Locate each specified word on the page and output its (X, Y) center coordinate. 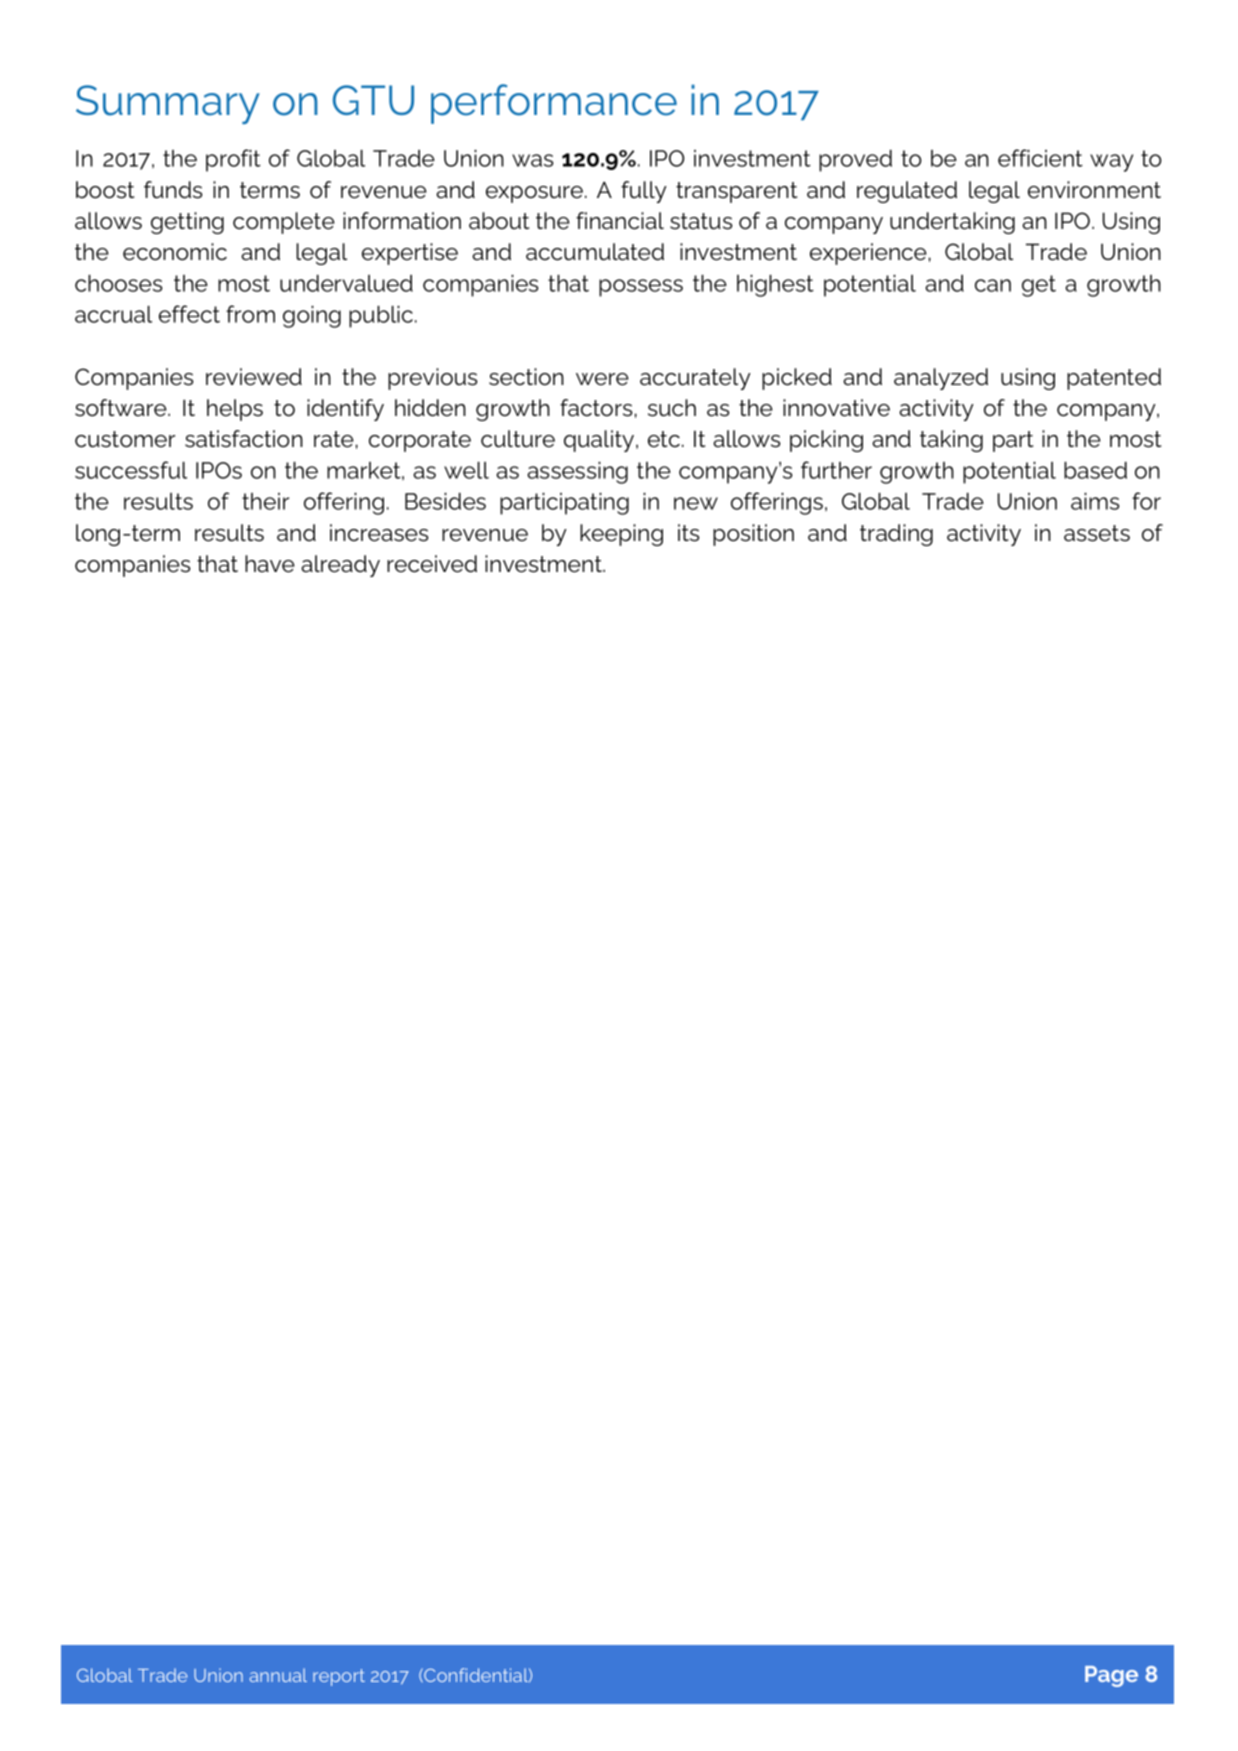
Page (1111, 1676)
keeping (621, 535)
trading (896, 535)
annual (278, 1675)
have (270, 564)
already (340, 566)
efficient (1040, 158)
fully (644, 192)
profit (233, 160)
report (339, 1677)
